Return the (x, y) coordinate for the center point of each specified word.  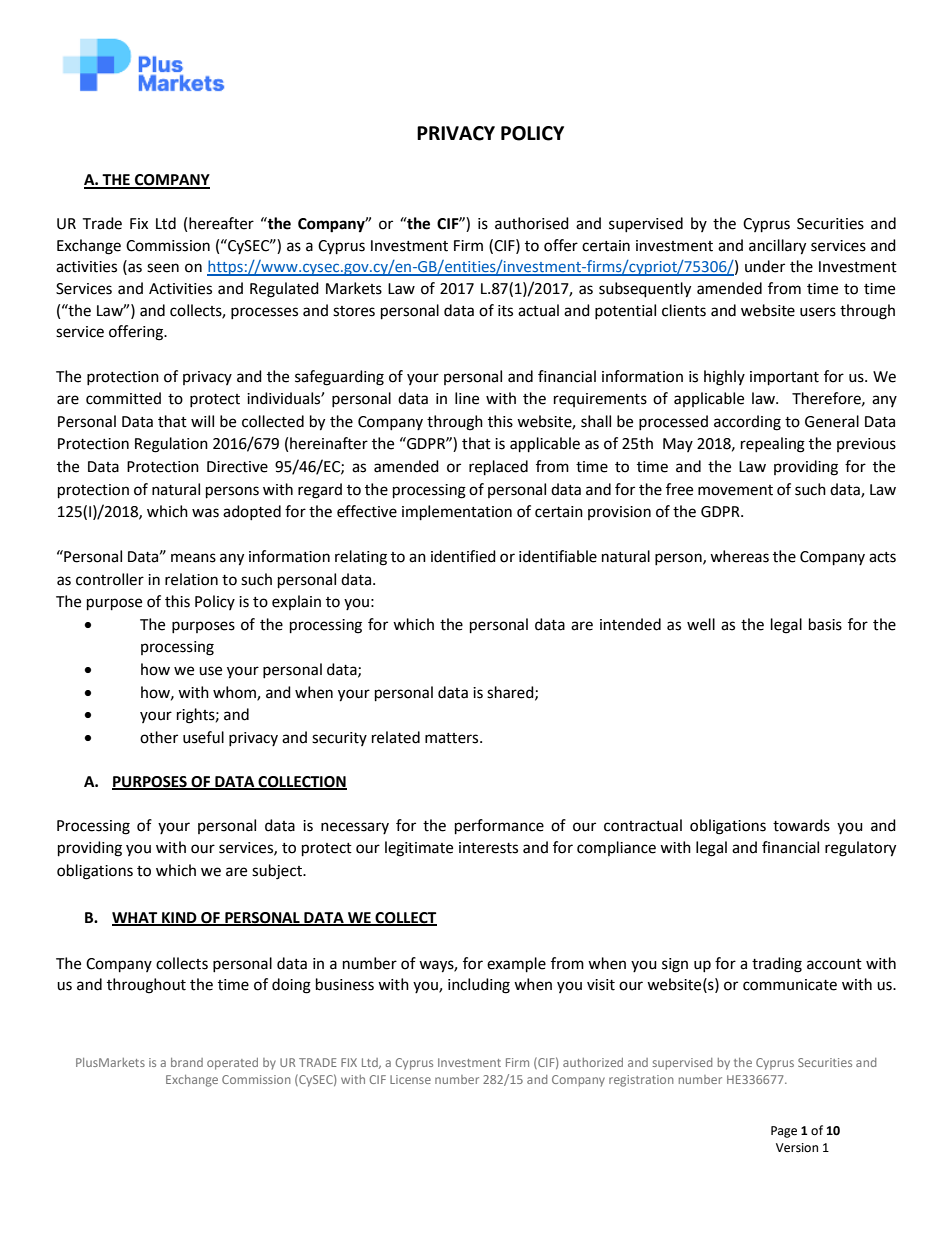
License (410, 1079)
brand (187, 1062)
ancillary (777, 247)
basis (825, 624)
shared (511, 693)
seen (163, 268)
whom (235, 693)
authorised (532, 223)
